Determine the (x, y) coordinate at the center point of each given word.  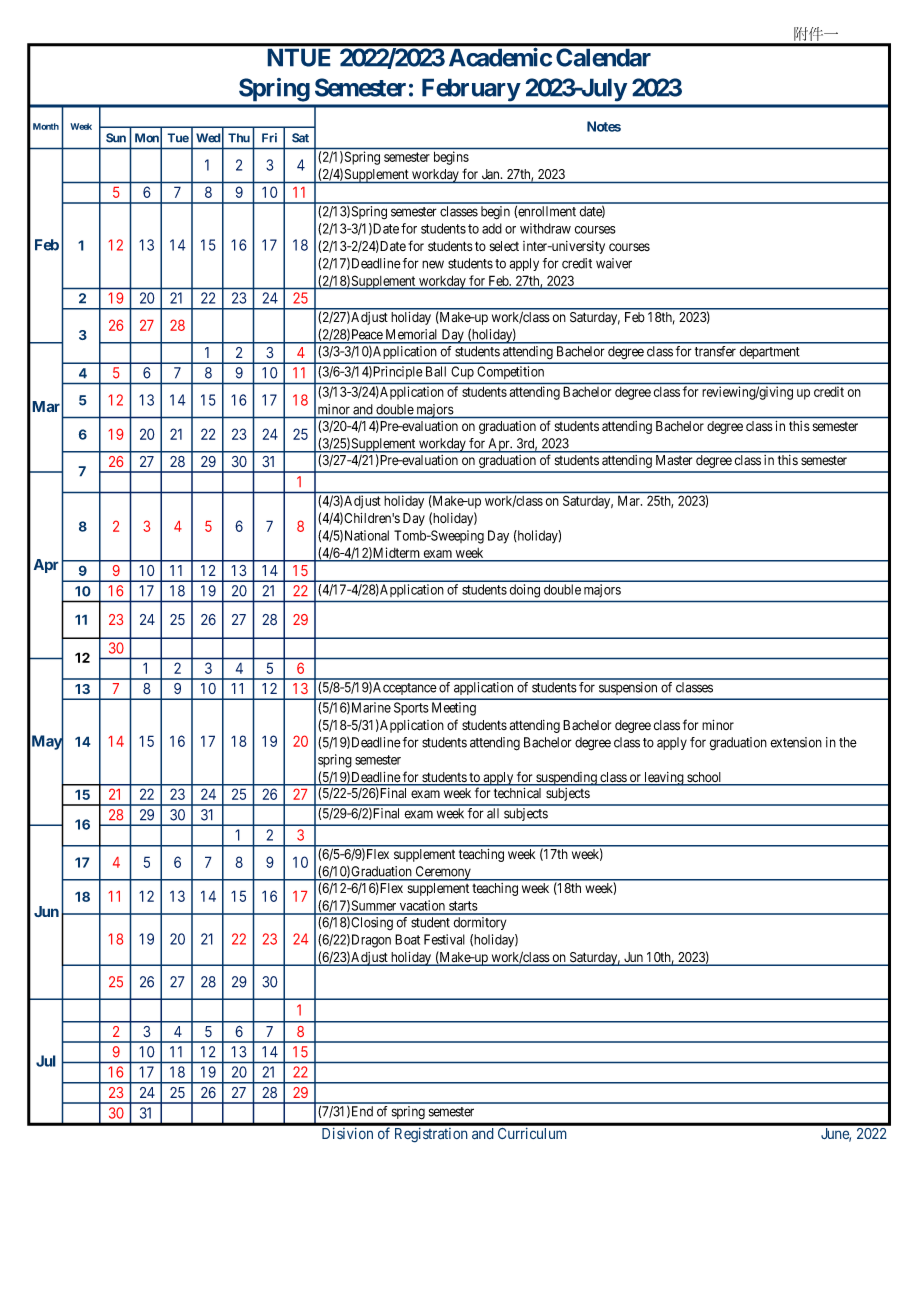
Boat (407, 939)
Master (674, 460)
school (704, 778)
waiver (614, 263)
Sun (116, 138)
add (492, 228)
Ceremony (443, 873)
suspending (566, 779)
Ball (436, 371)
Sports (411, 708)
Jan (492, 174)
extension (796, 742)
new (433, 264)
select (504, 246)
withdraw (545, 228)
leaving (664, 779)
